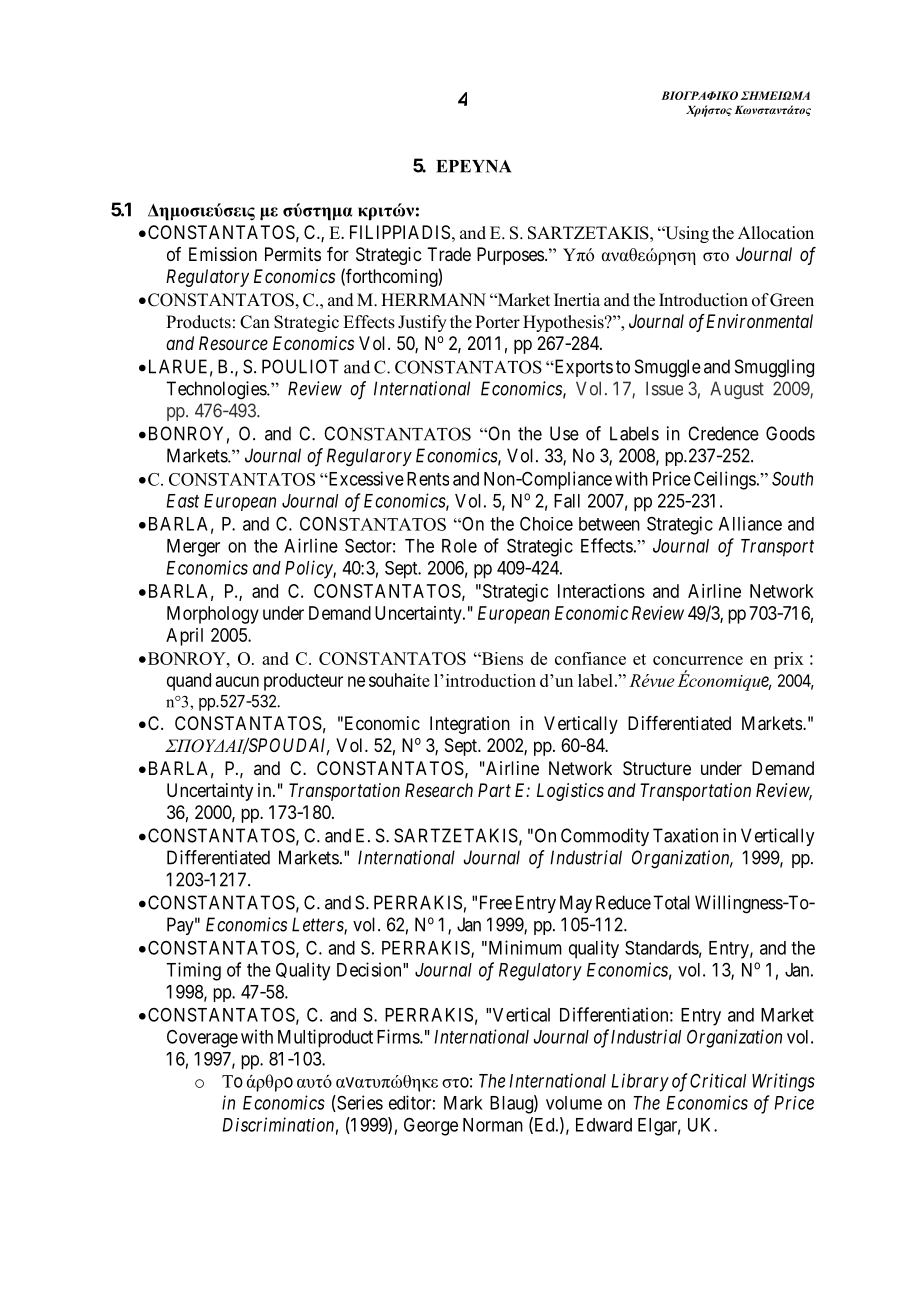 Image resolution: width=924 pixels, height=1308 pixels. What do you see at coordinates (718, 1080) in the document?
I see `Critical` at bounding box center [718, 1080].
